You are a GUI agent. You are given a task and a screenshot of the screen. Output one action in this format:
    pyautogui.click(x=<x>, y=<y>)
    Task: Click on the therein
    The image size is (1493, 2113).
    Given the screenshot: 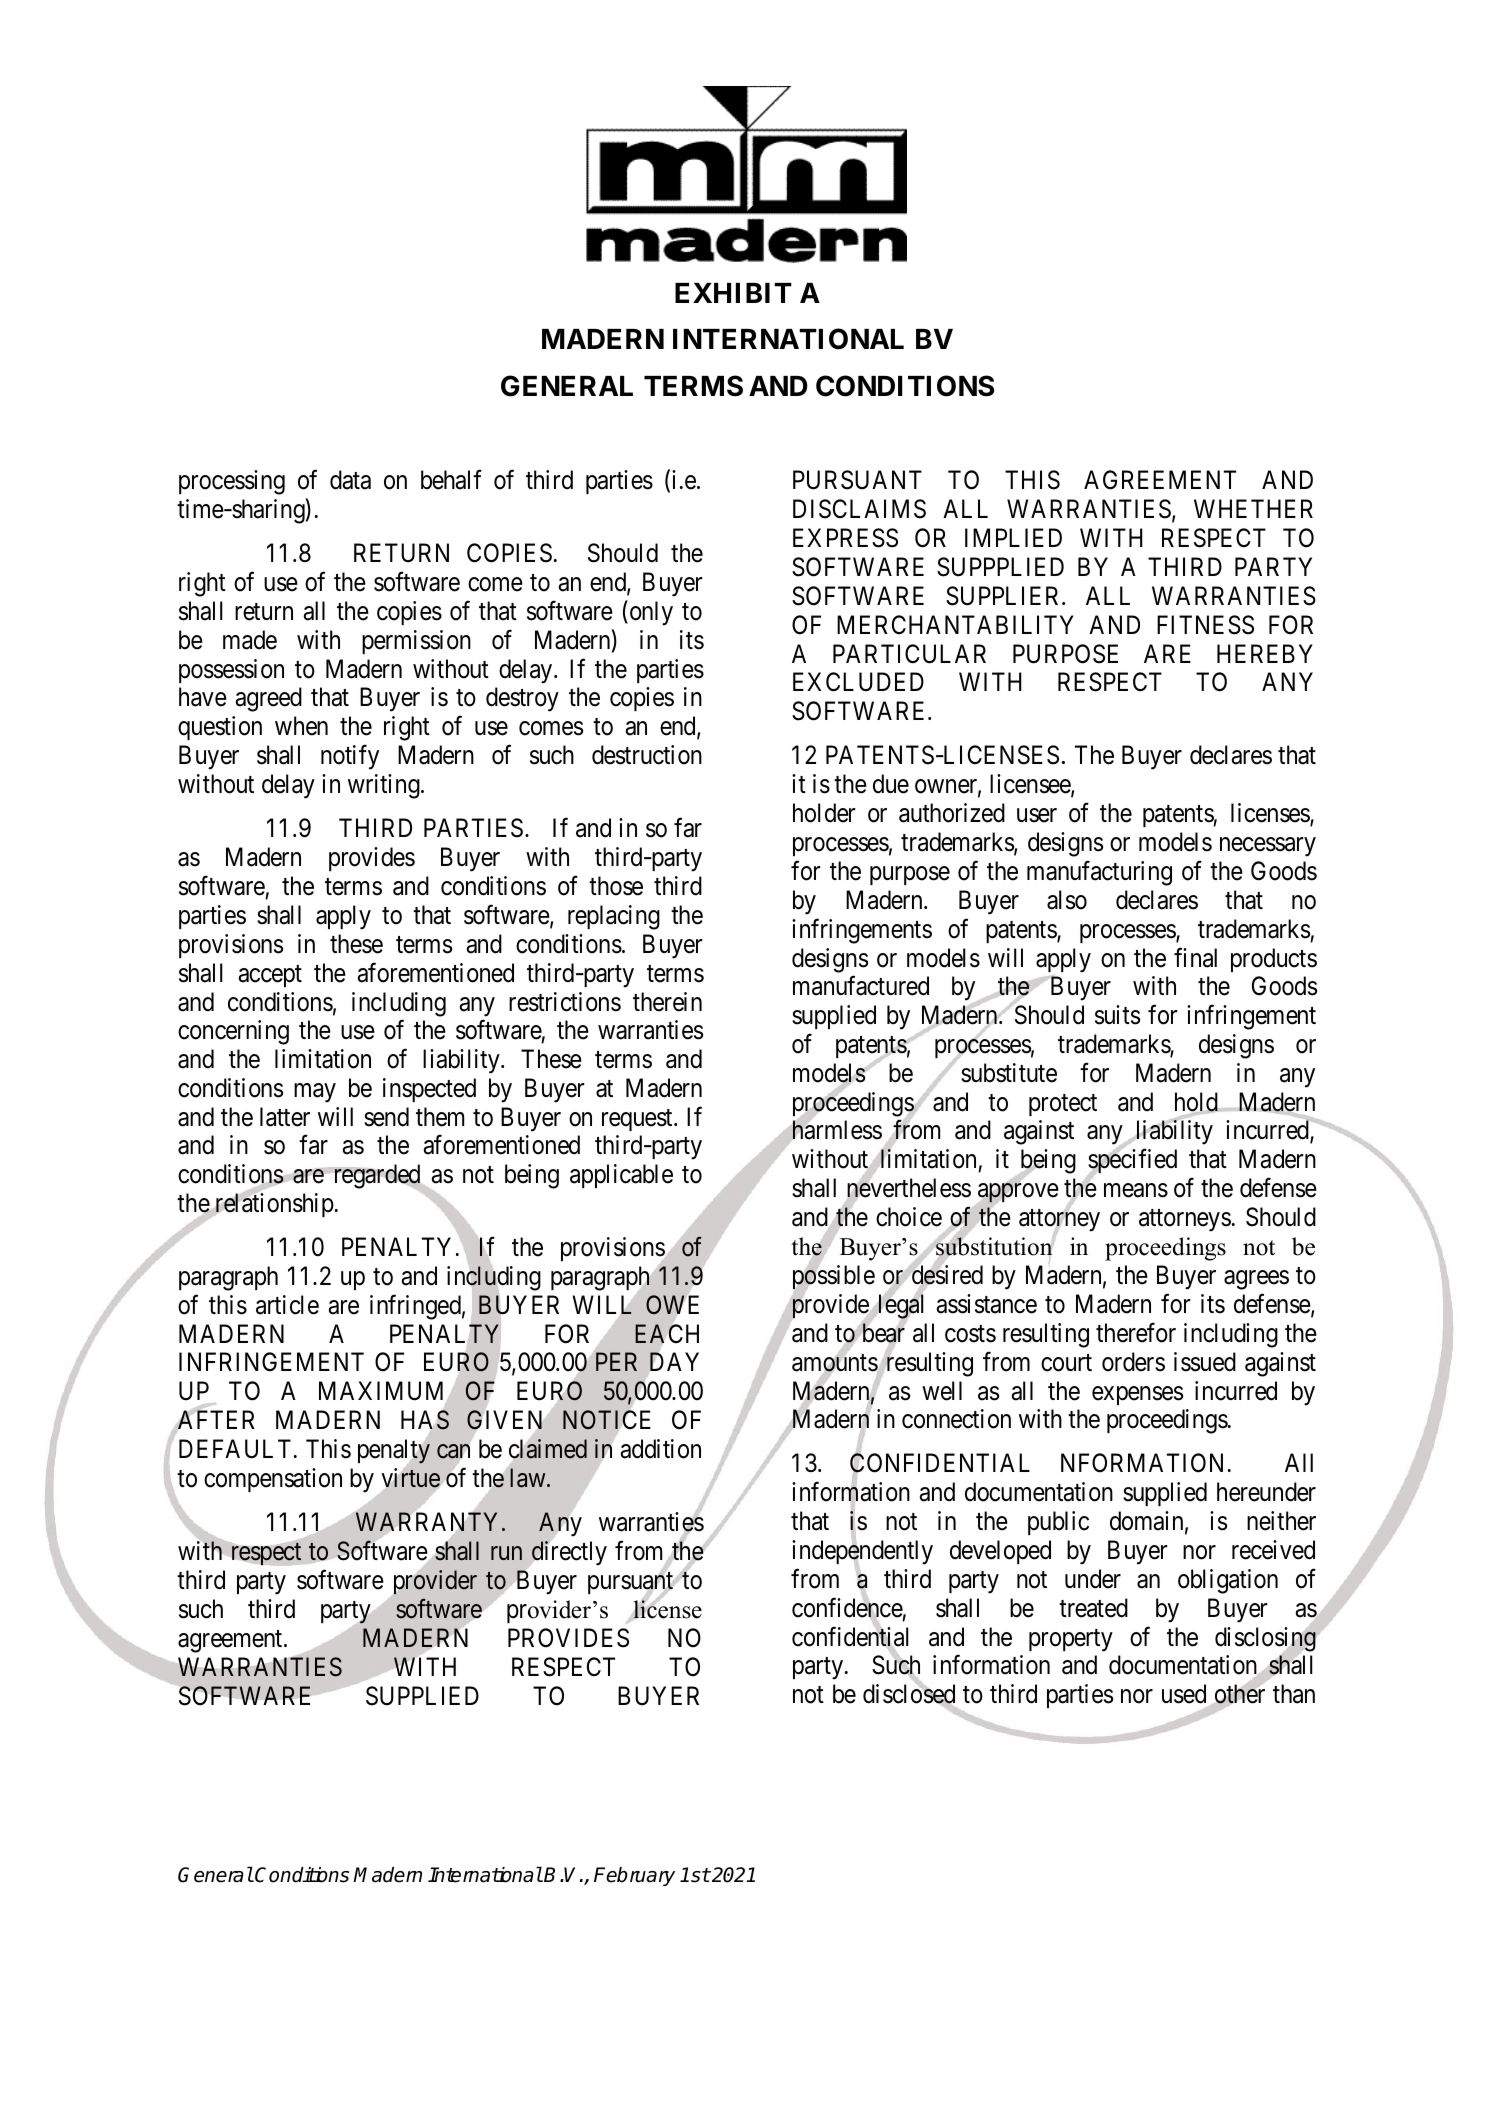 What is the action you would take?
    pyautogui.click(x=667, y=1002)
